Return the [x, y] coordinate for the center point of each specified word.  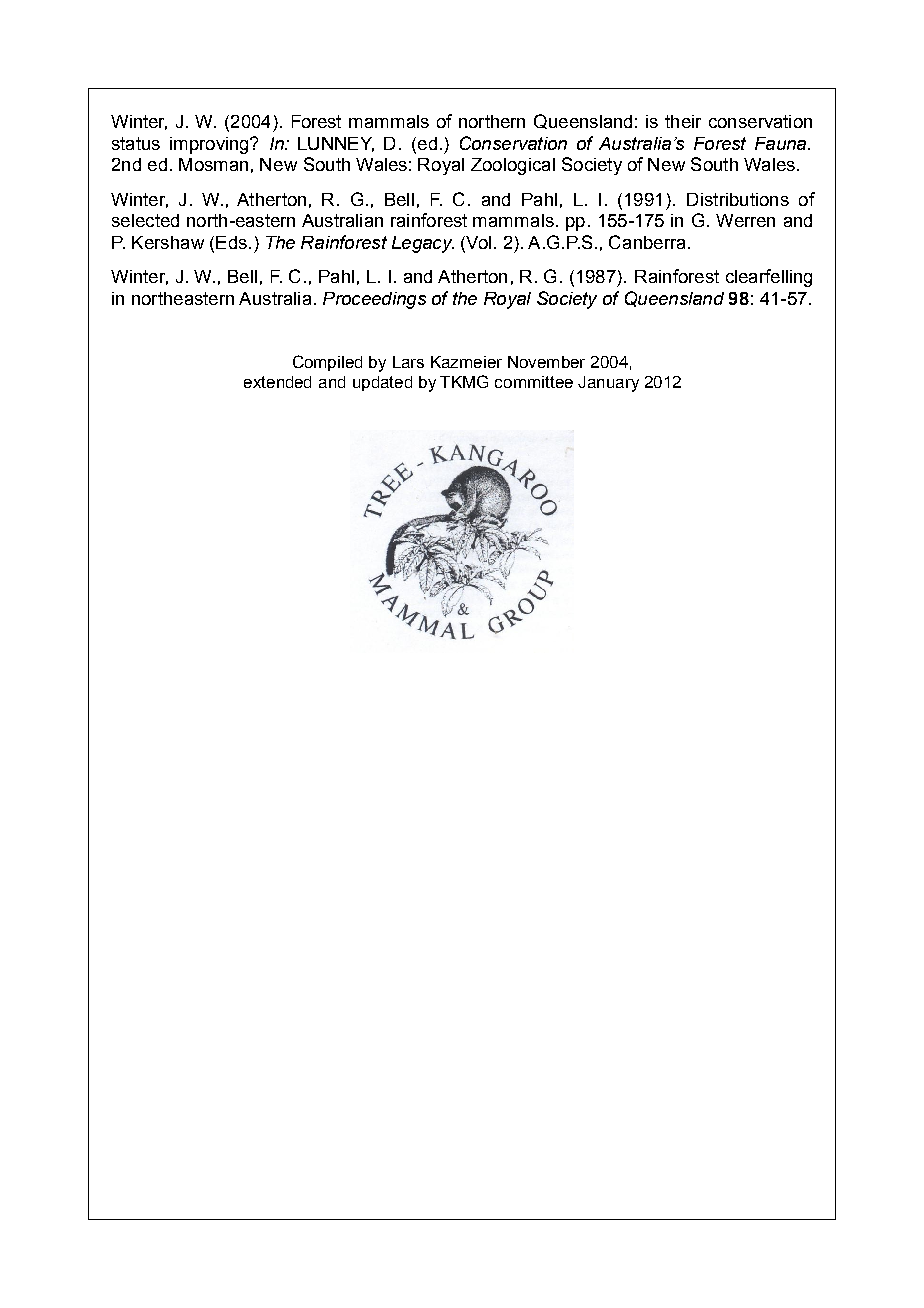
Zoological [513, 166]
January [608, 384]
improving [210, 145]
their [683, 121]
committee [534, 382]
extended [277, 382]
